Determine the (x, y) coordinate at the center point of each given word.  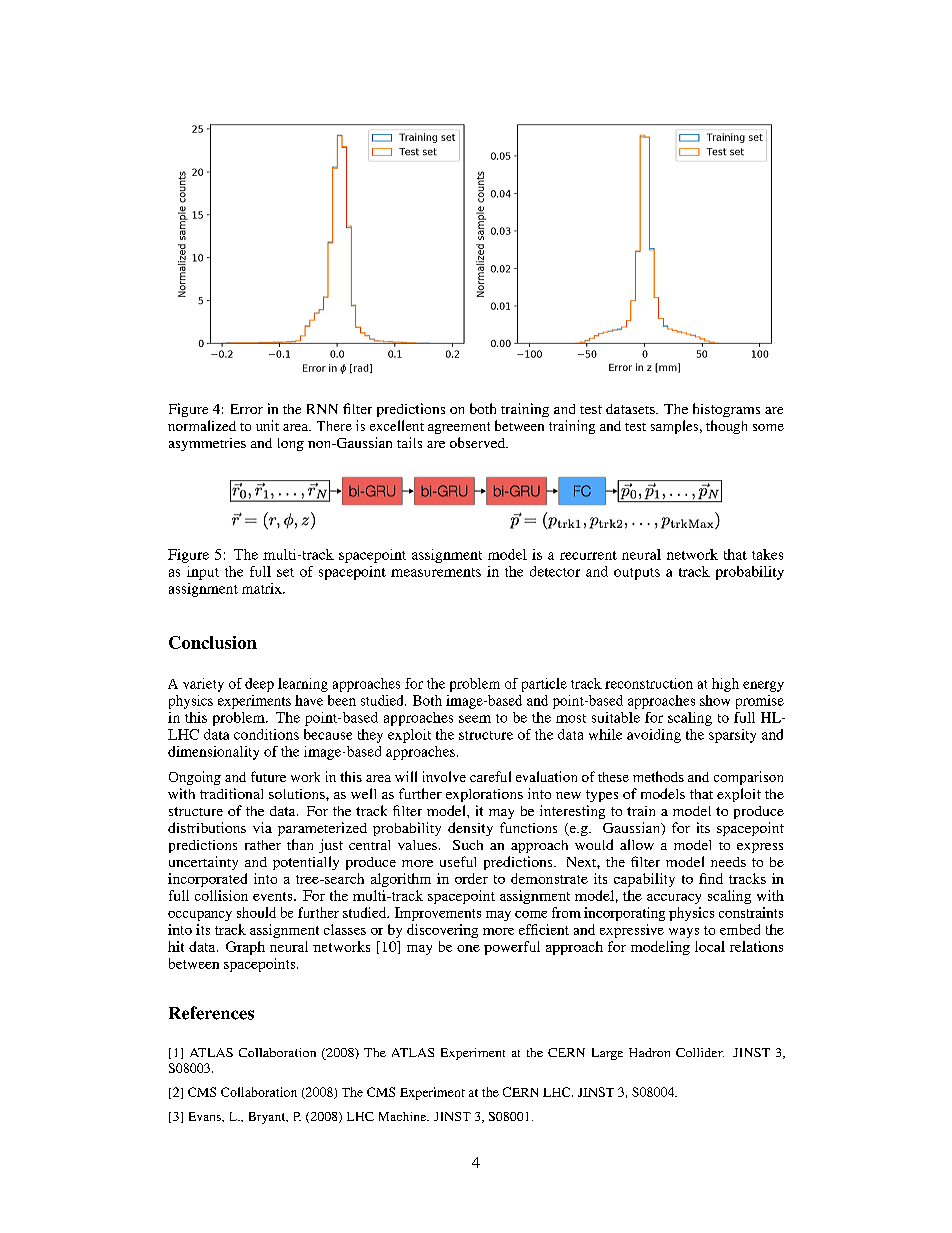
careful (490, 776)
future (268, 776)
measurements (436, 572)
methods (658, 776)
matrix (263, 588)
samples (674, 427)
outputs (637, 574)
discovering (442, 931)
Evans (206, 1116)
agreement (459, 428)
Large (607, 1054)
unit (267, 425)
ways (684, 933)
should (256, 912)
